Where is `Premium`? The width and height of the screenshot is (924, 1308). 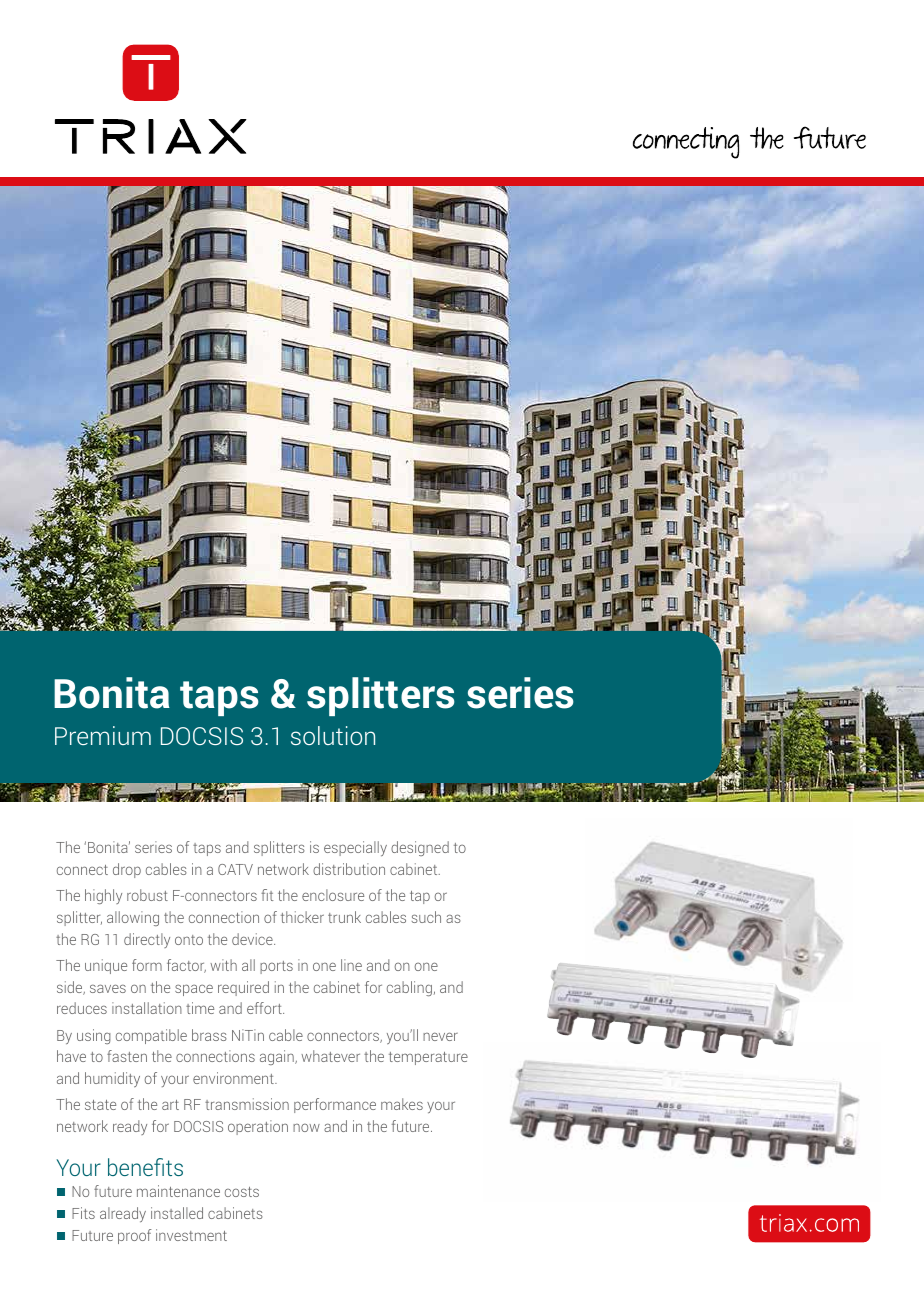
Premium is located at coordinates (103, 735).
